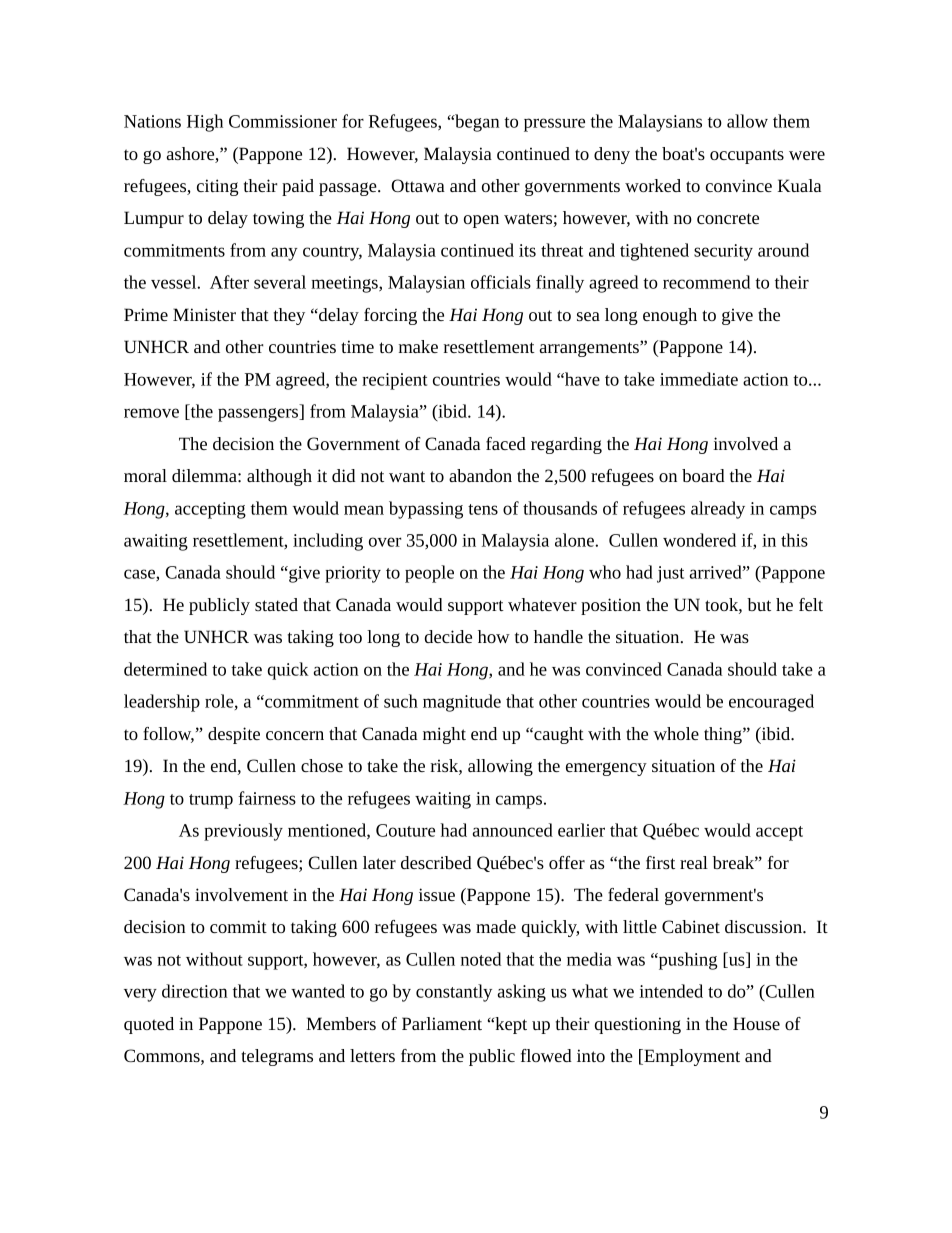 Image resolution: width=952 pixels, height=1233 pixels. Describe the element at coordinates (771, 703) in the screenshot. I see `encouraged` at that location.
